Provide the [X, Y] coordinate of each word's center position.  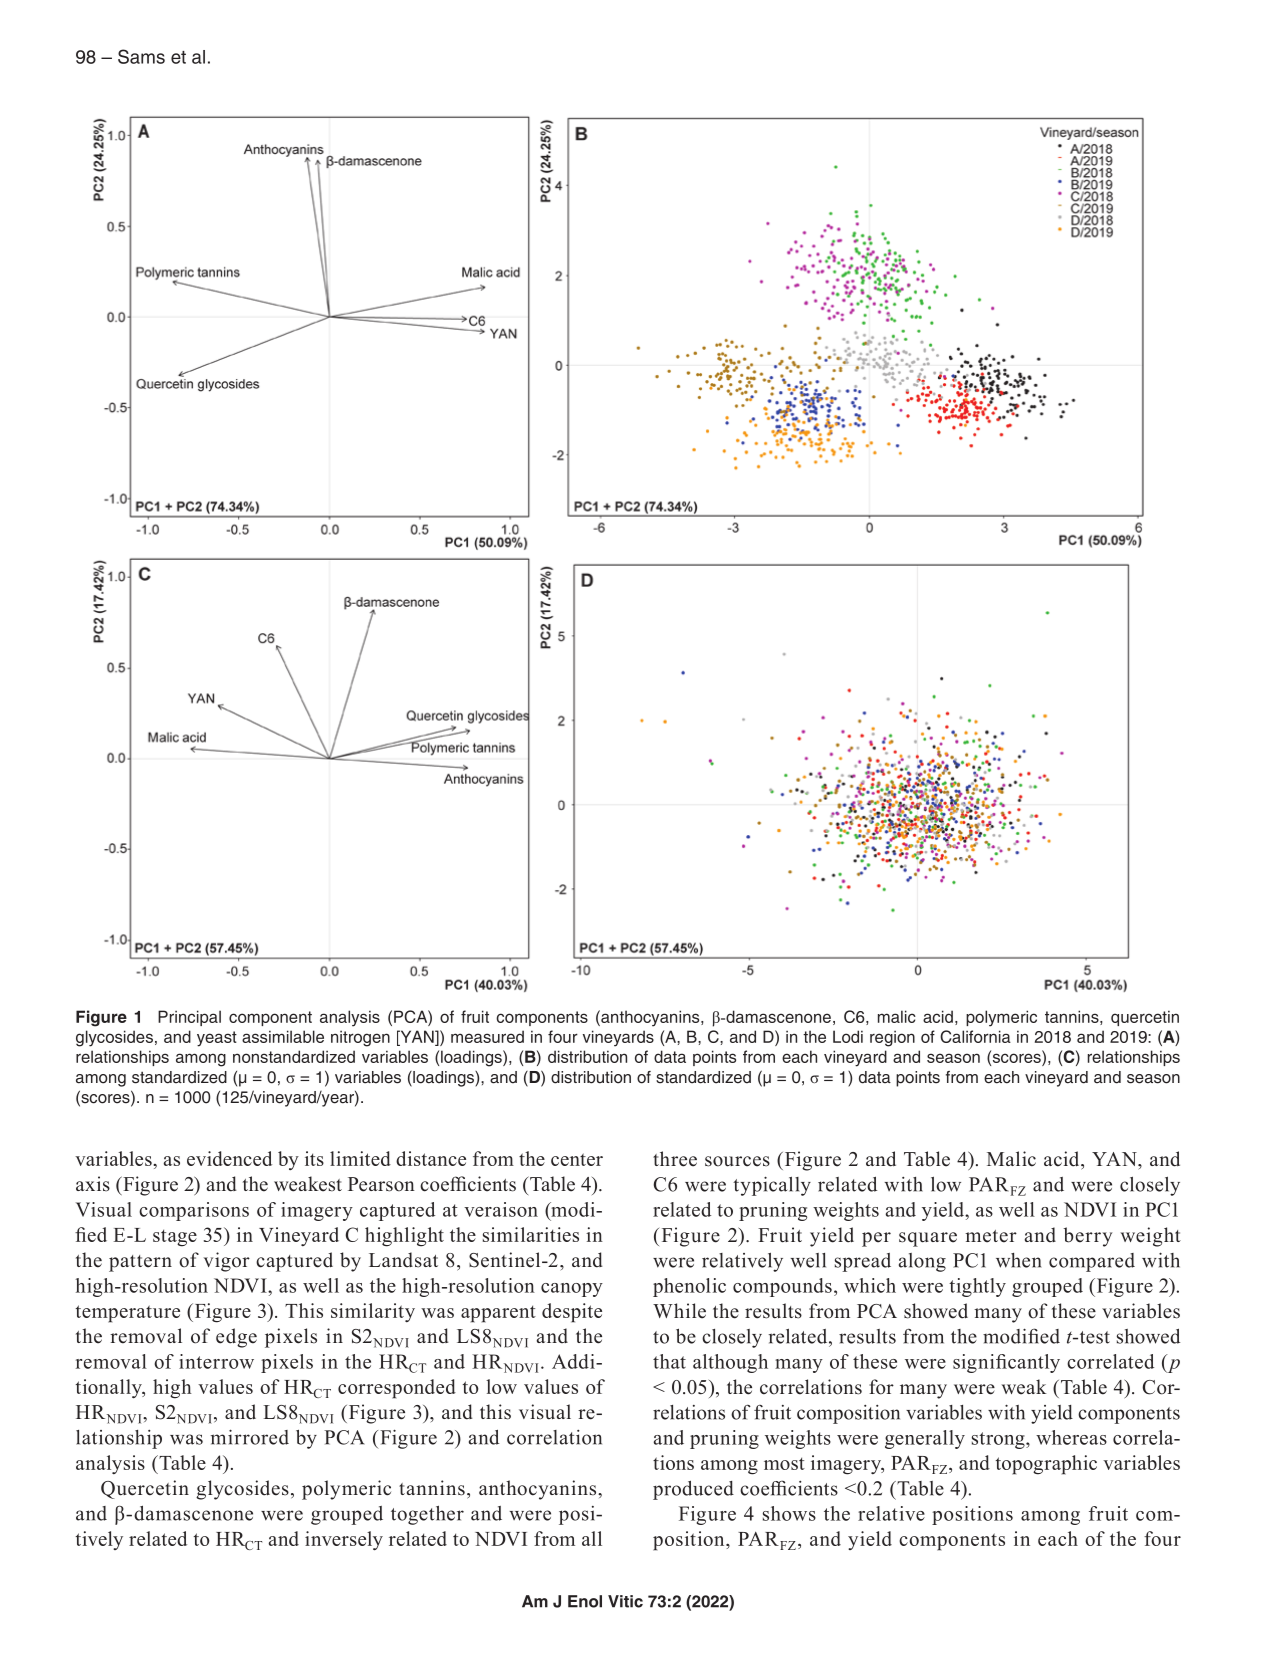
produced [693, 1490]
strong [999, 1440]
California [975, 1036]
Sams [141, 56]
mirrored [250, 1437]
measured [487, 1036]
